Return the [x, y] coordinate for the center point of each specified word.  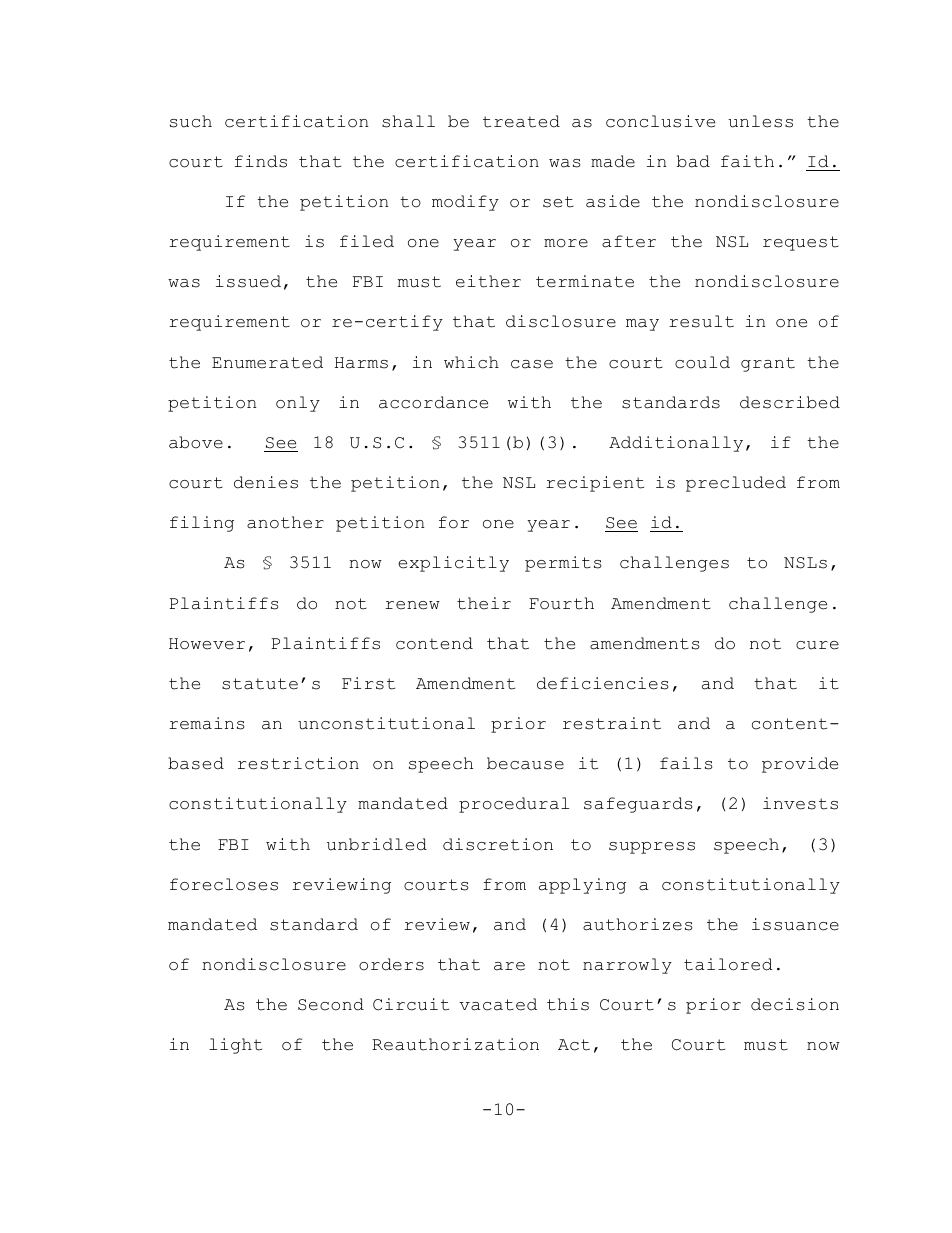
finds [261, 161]
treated [521, 121]
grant [768, 364]
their [484, 603]
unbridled [377, 844]
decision [795, 1004]
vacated [498, 1004]
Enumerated [267, 362]
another [285, 522]
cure [817, 645]
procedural [514, 805]
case [532, 364]
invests [800, 803]
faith [747, 161]
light [235, 1046]
